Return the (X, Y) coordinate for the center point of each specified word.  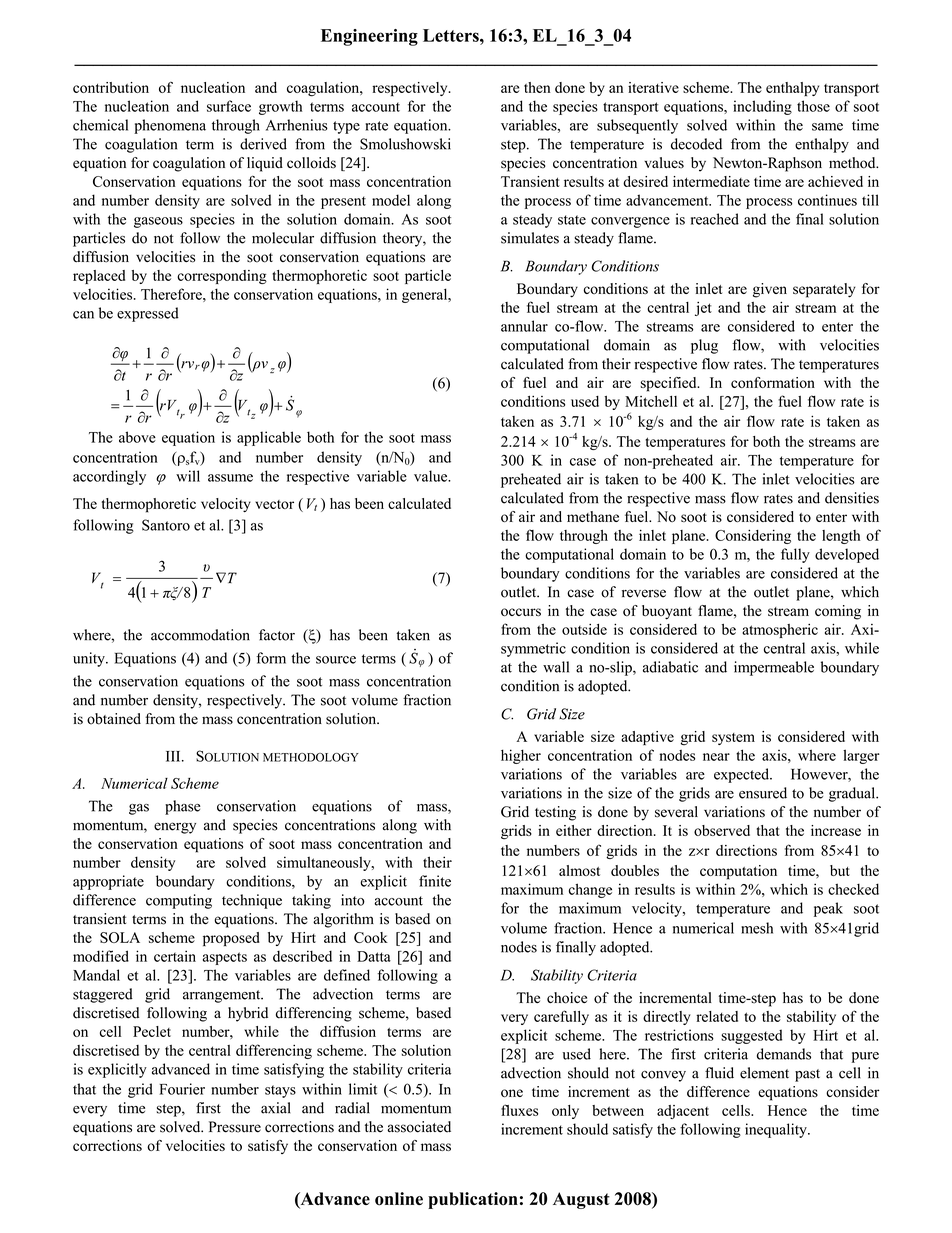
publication (473, 1200)
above (137, 437)
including (762, 107)
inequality (777, 1130)
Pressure (235, 1127)
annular (524, 326)
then (537, 87)
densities (852, 498)
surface (229, 106)
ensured (763, 793)
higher (521, 756)
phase (183, 807)
